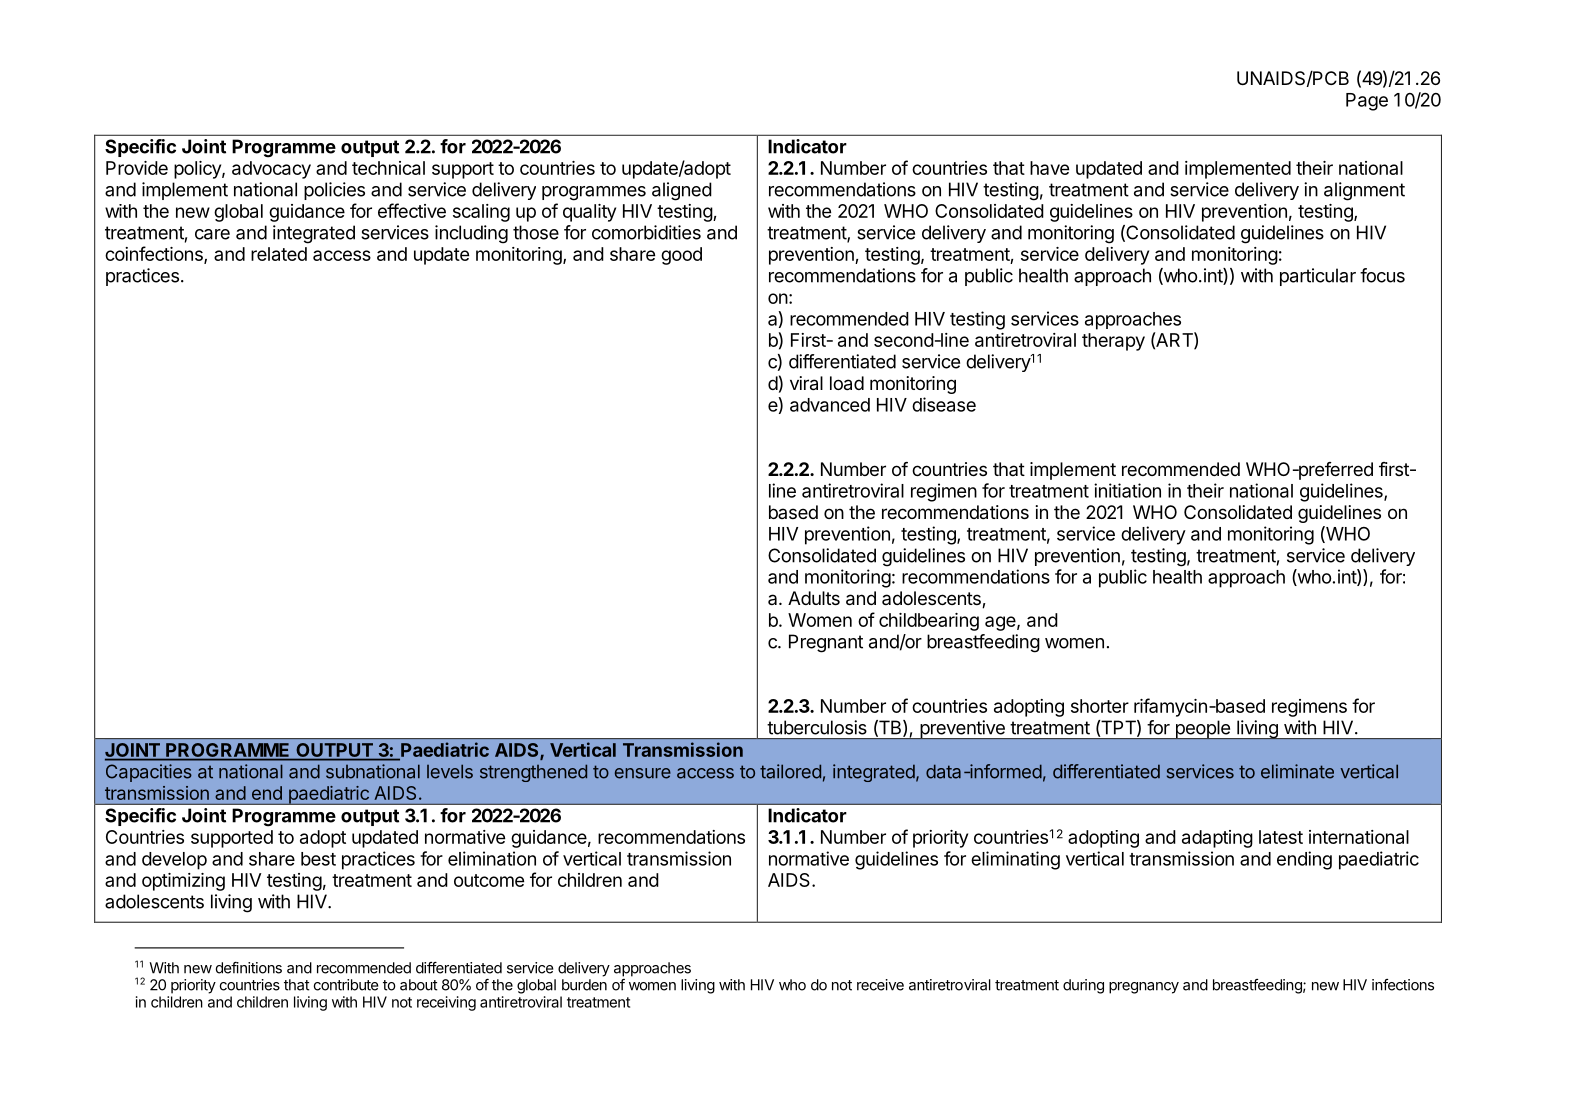 The height and width of the screenshot is (1114, 1575). I want to click on Page, so click(1367, 102).
